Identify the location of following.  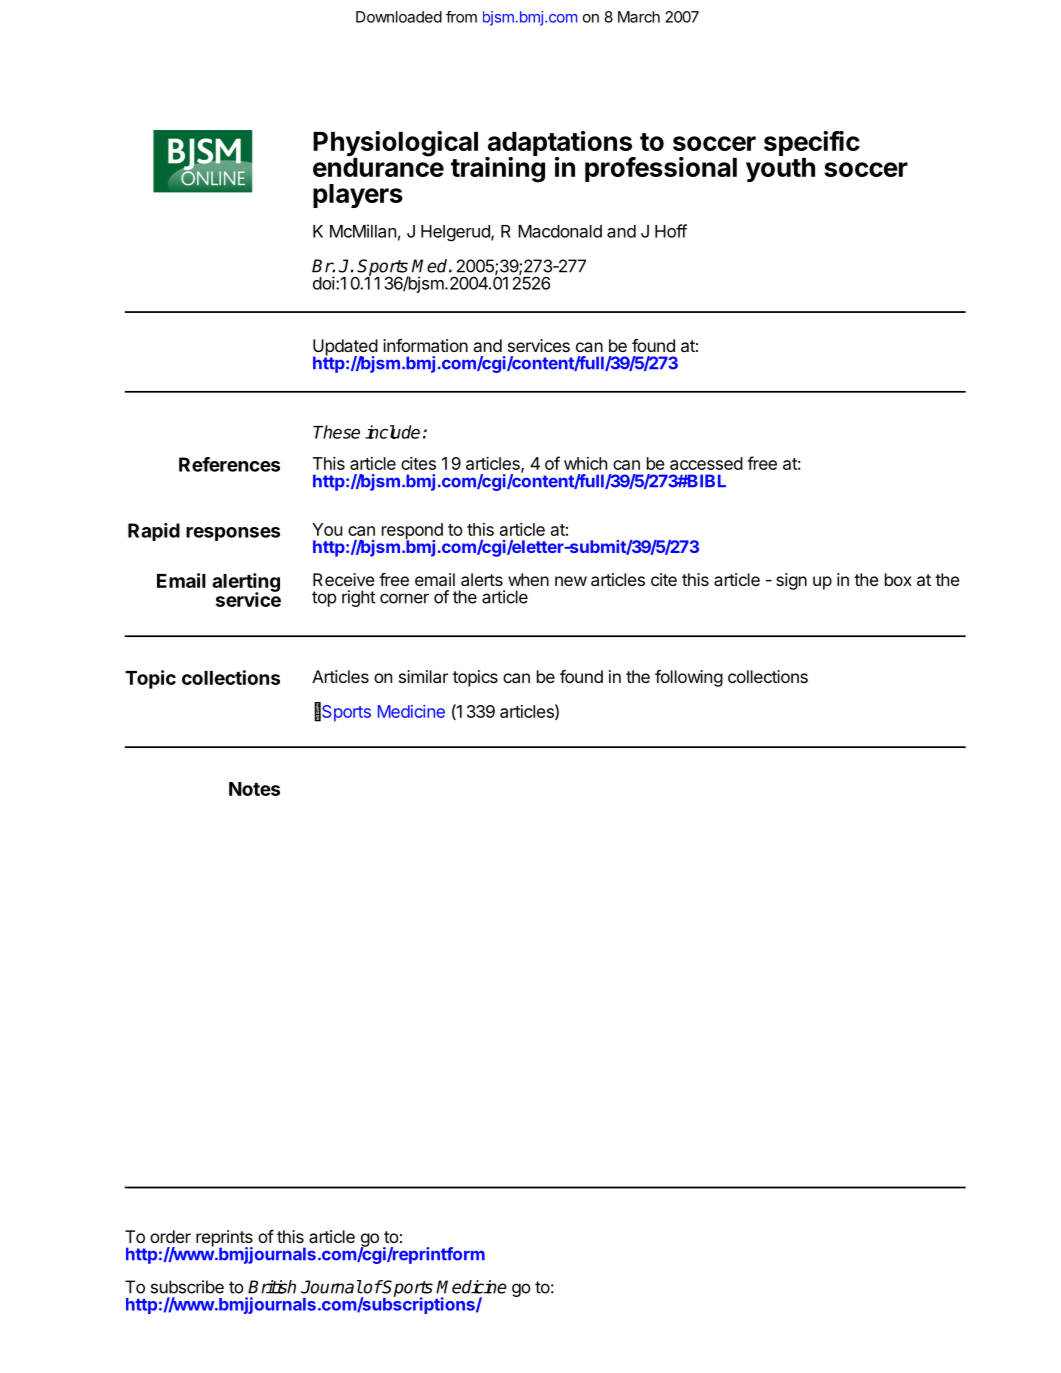
(689, 678).
